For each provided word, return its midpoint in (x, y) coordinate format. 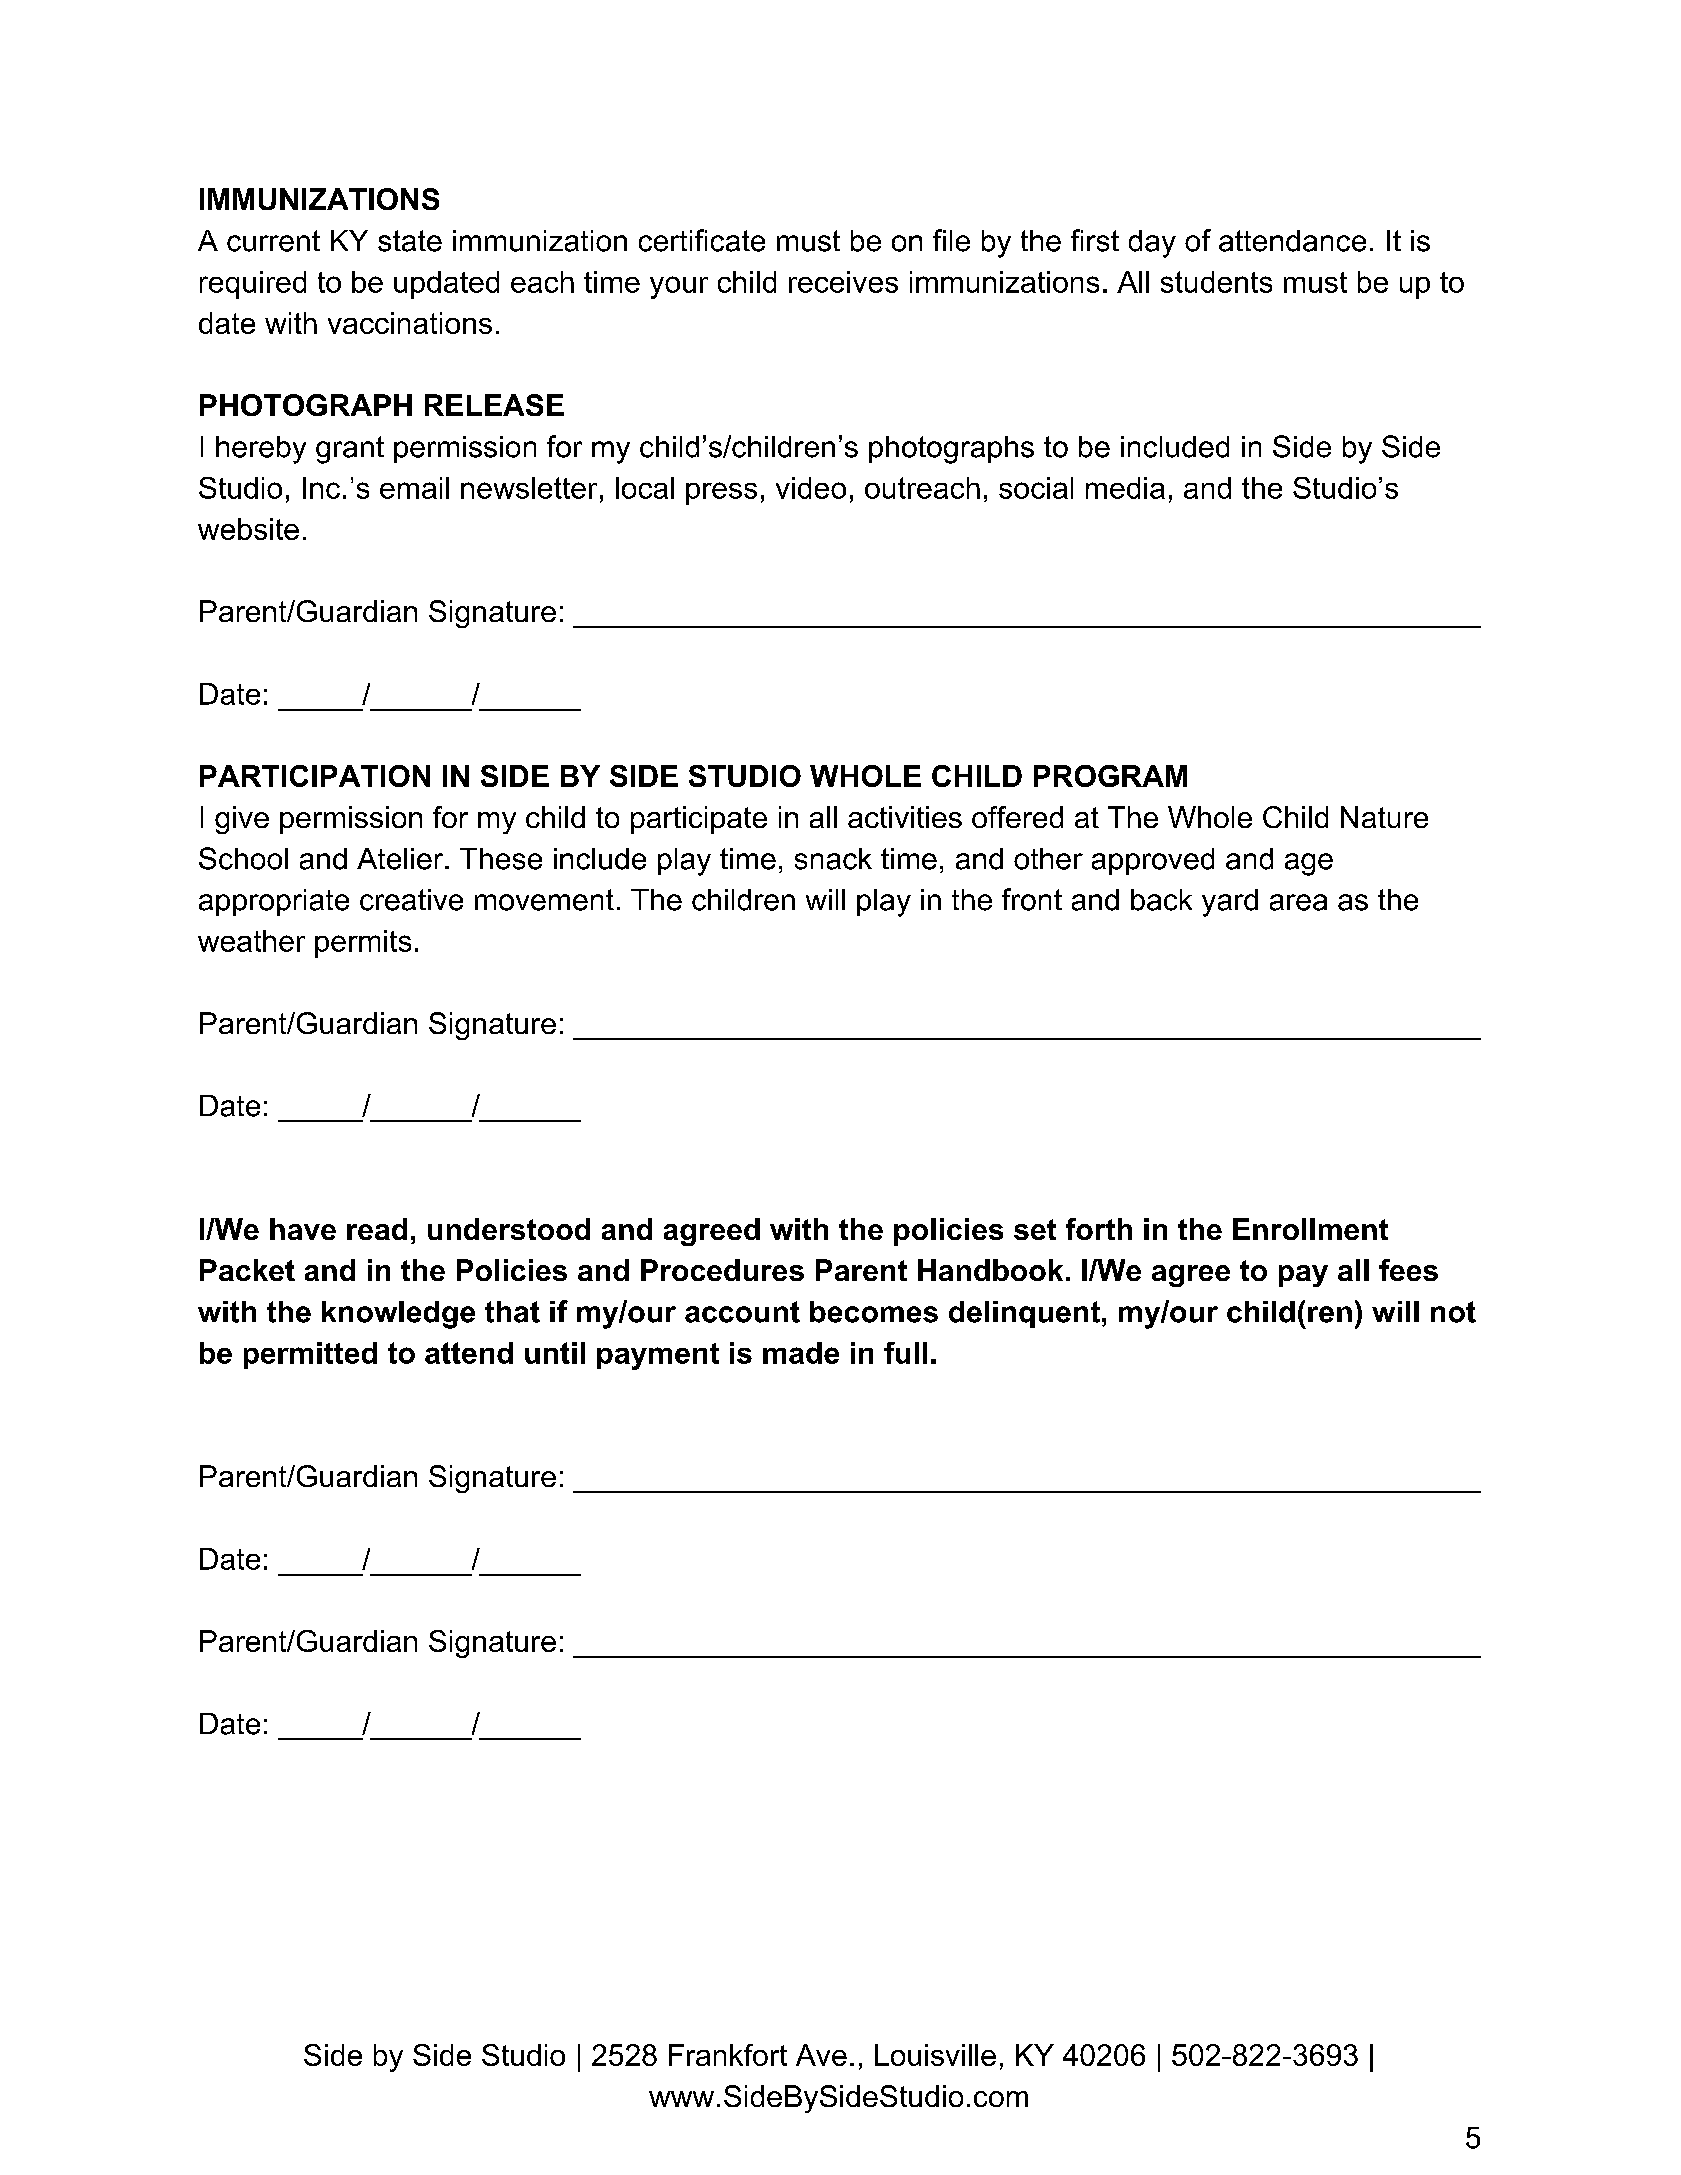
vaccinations (410, 323)
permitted (310, 1355)
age (1309, 864)
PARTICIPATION (315, 776)
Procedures (722, 1270)
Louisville (935, 2055)
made (801, 1353)
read (377, 1229)
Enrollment (1310, 1229)
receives (843, 282)
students (1216, 282)
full (905, 1353)
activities (905, 817)
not (1453, 1312)
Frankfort (728, 2055)
